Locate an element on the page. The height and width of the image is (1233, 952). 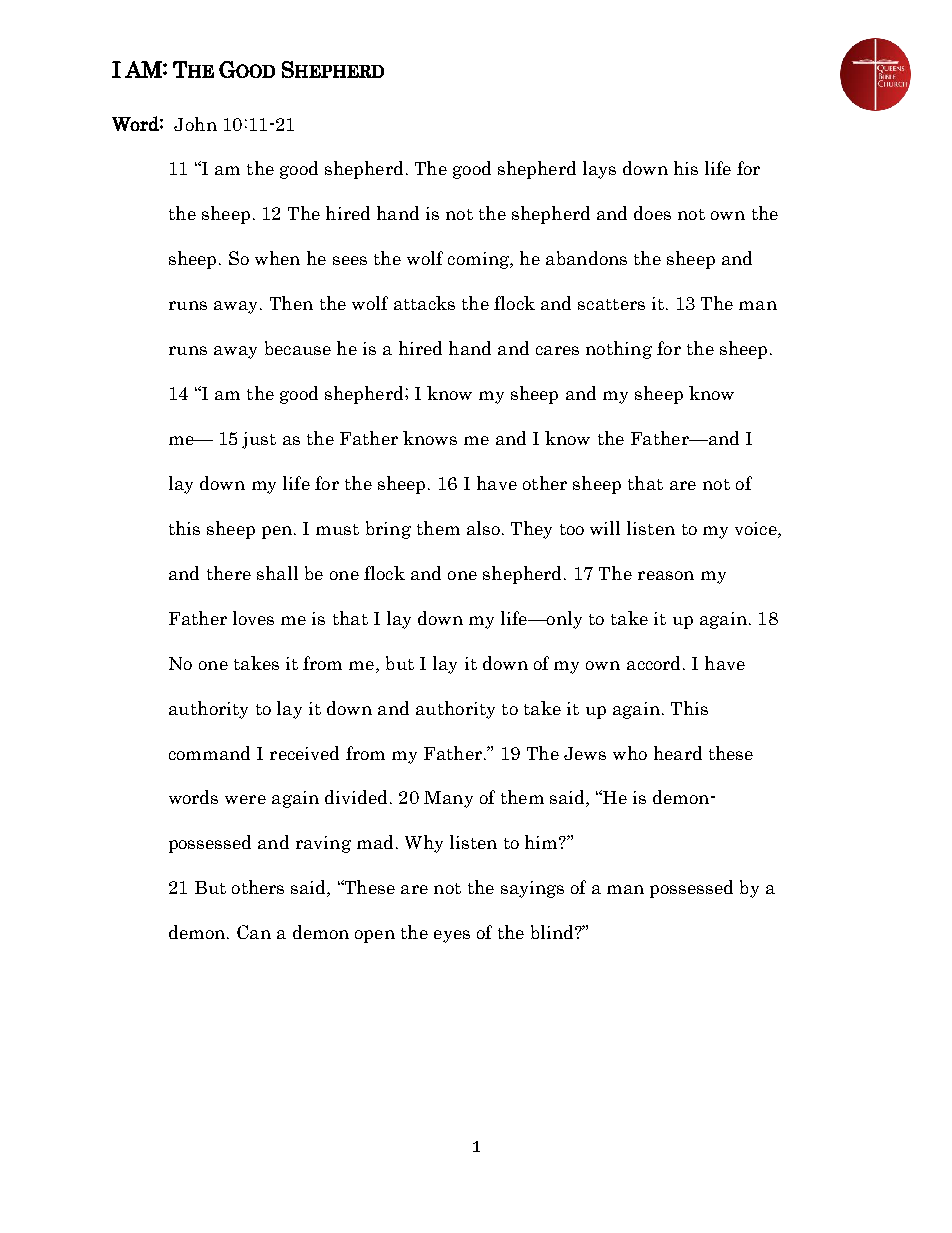
nothing is located at coordinates (619, 350).
